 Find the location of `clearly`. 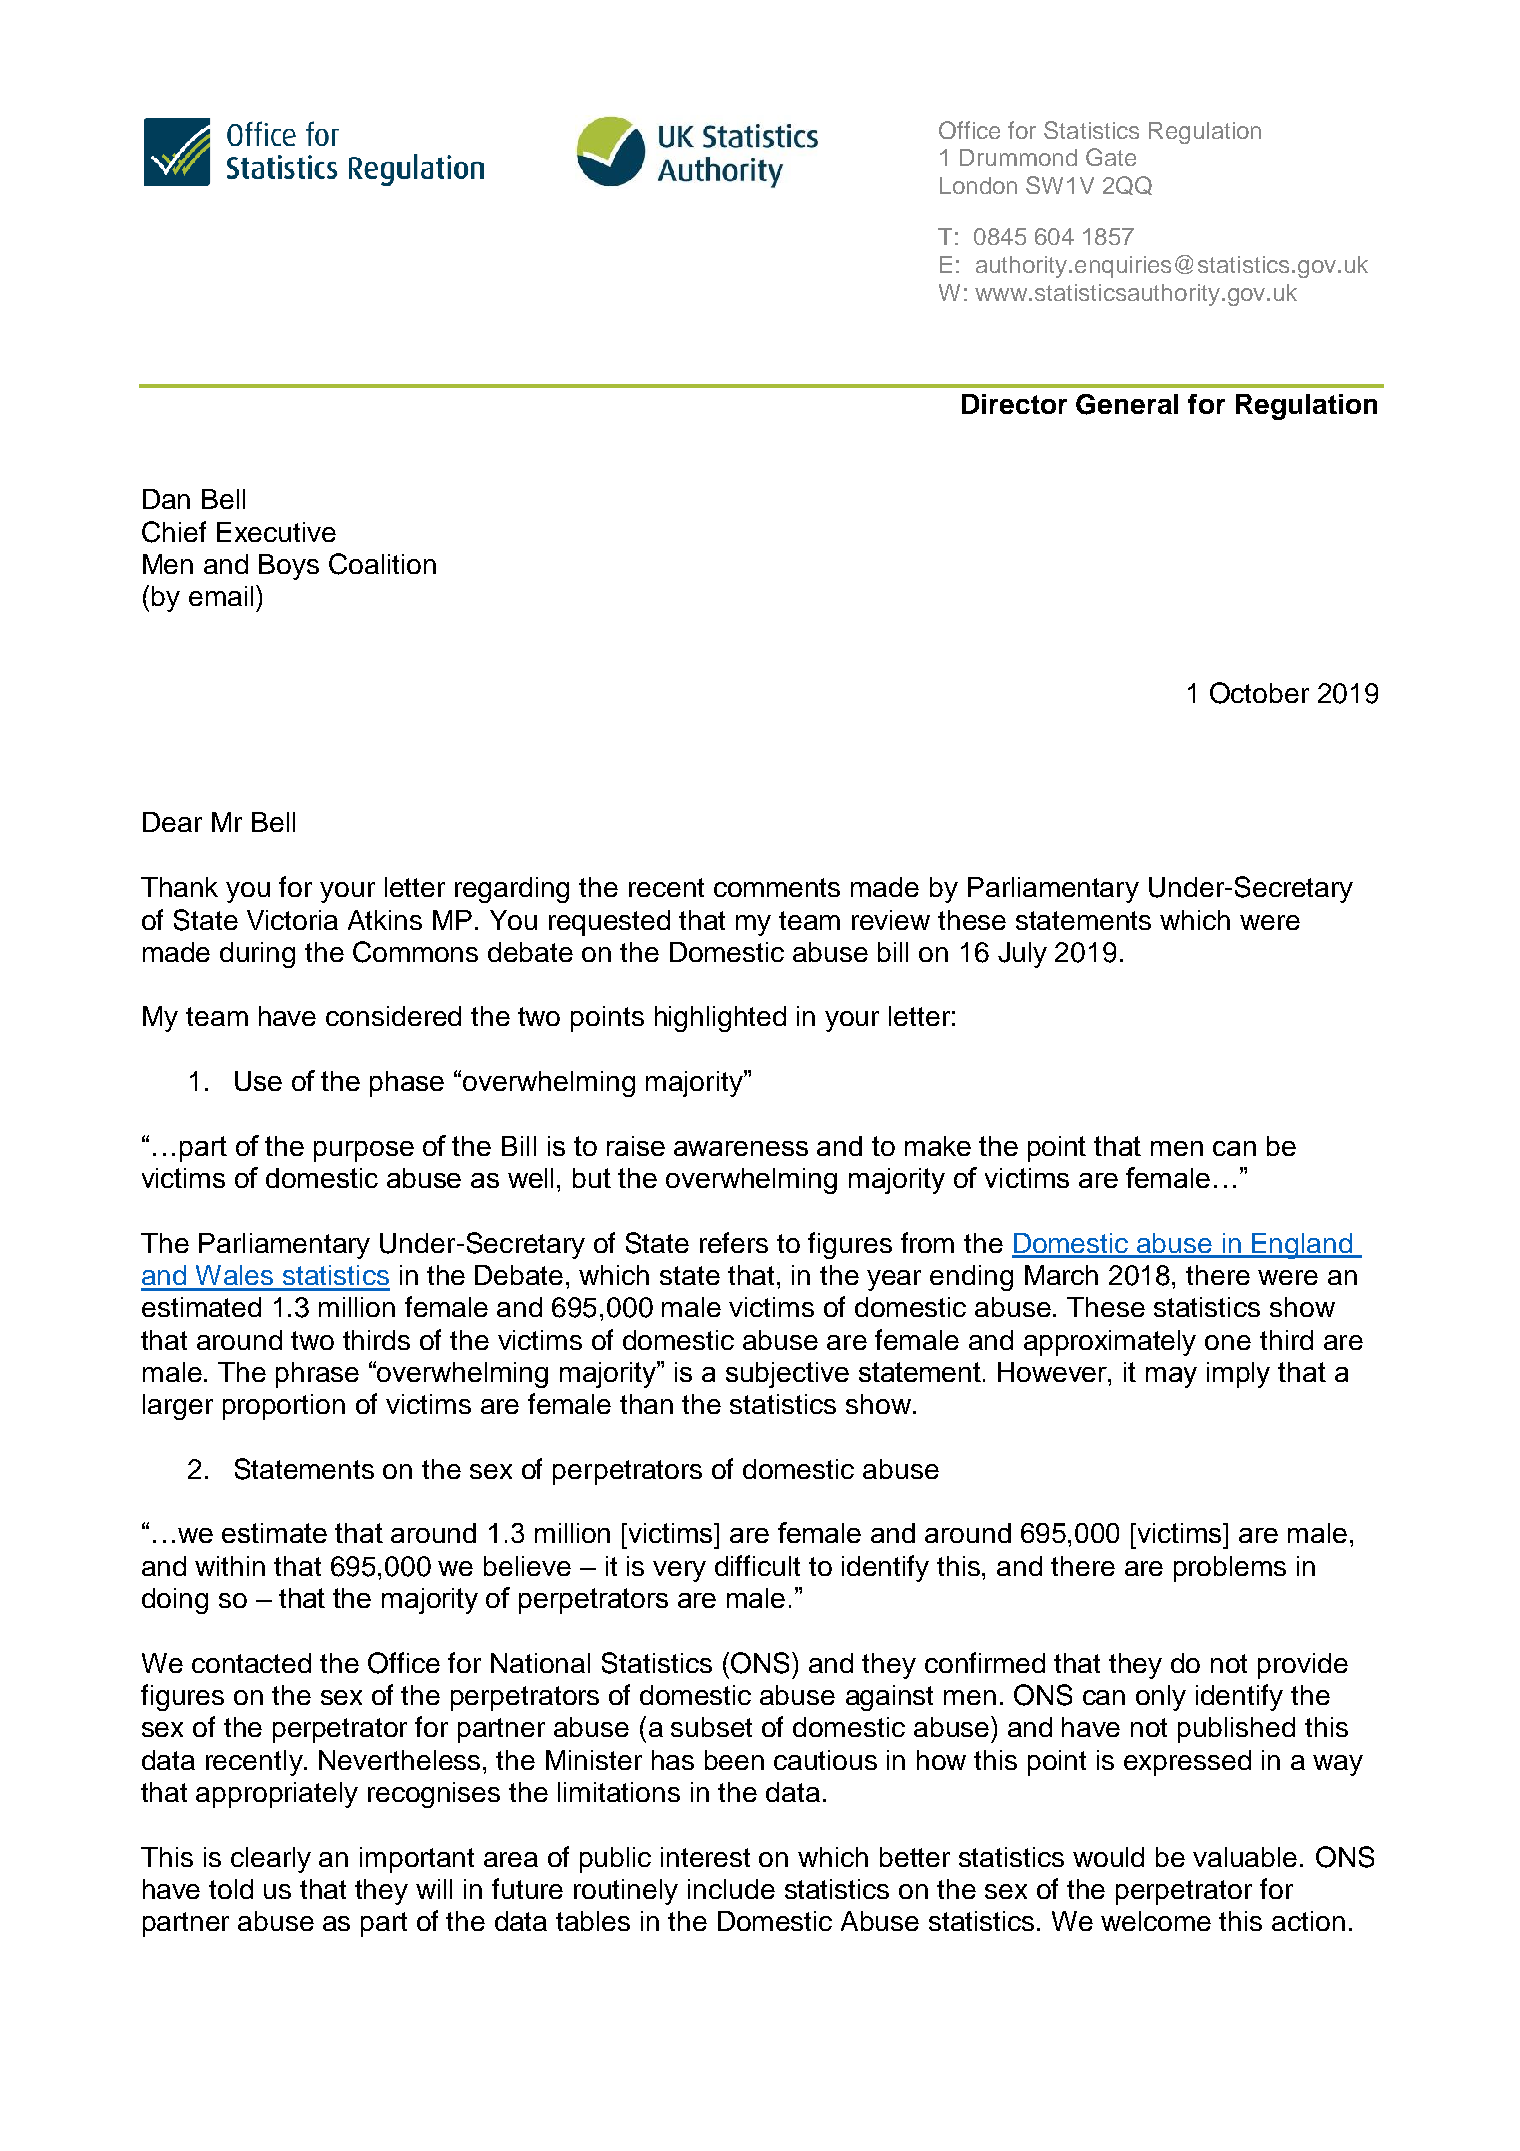

clearly is located at coordinates (271, 1860).
